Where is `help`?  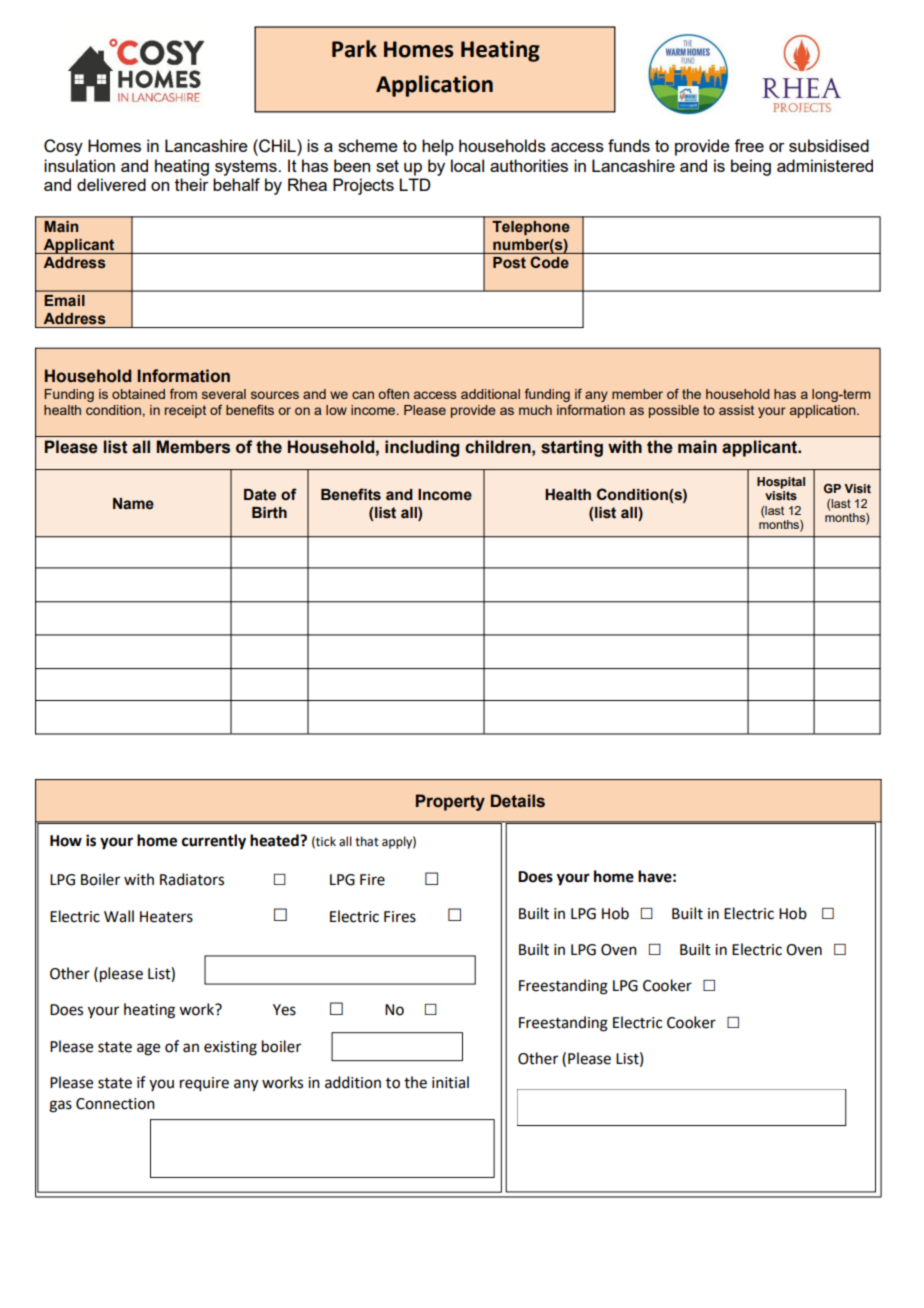 help is located at coordinates (438, 147).
